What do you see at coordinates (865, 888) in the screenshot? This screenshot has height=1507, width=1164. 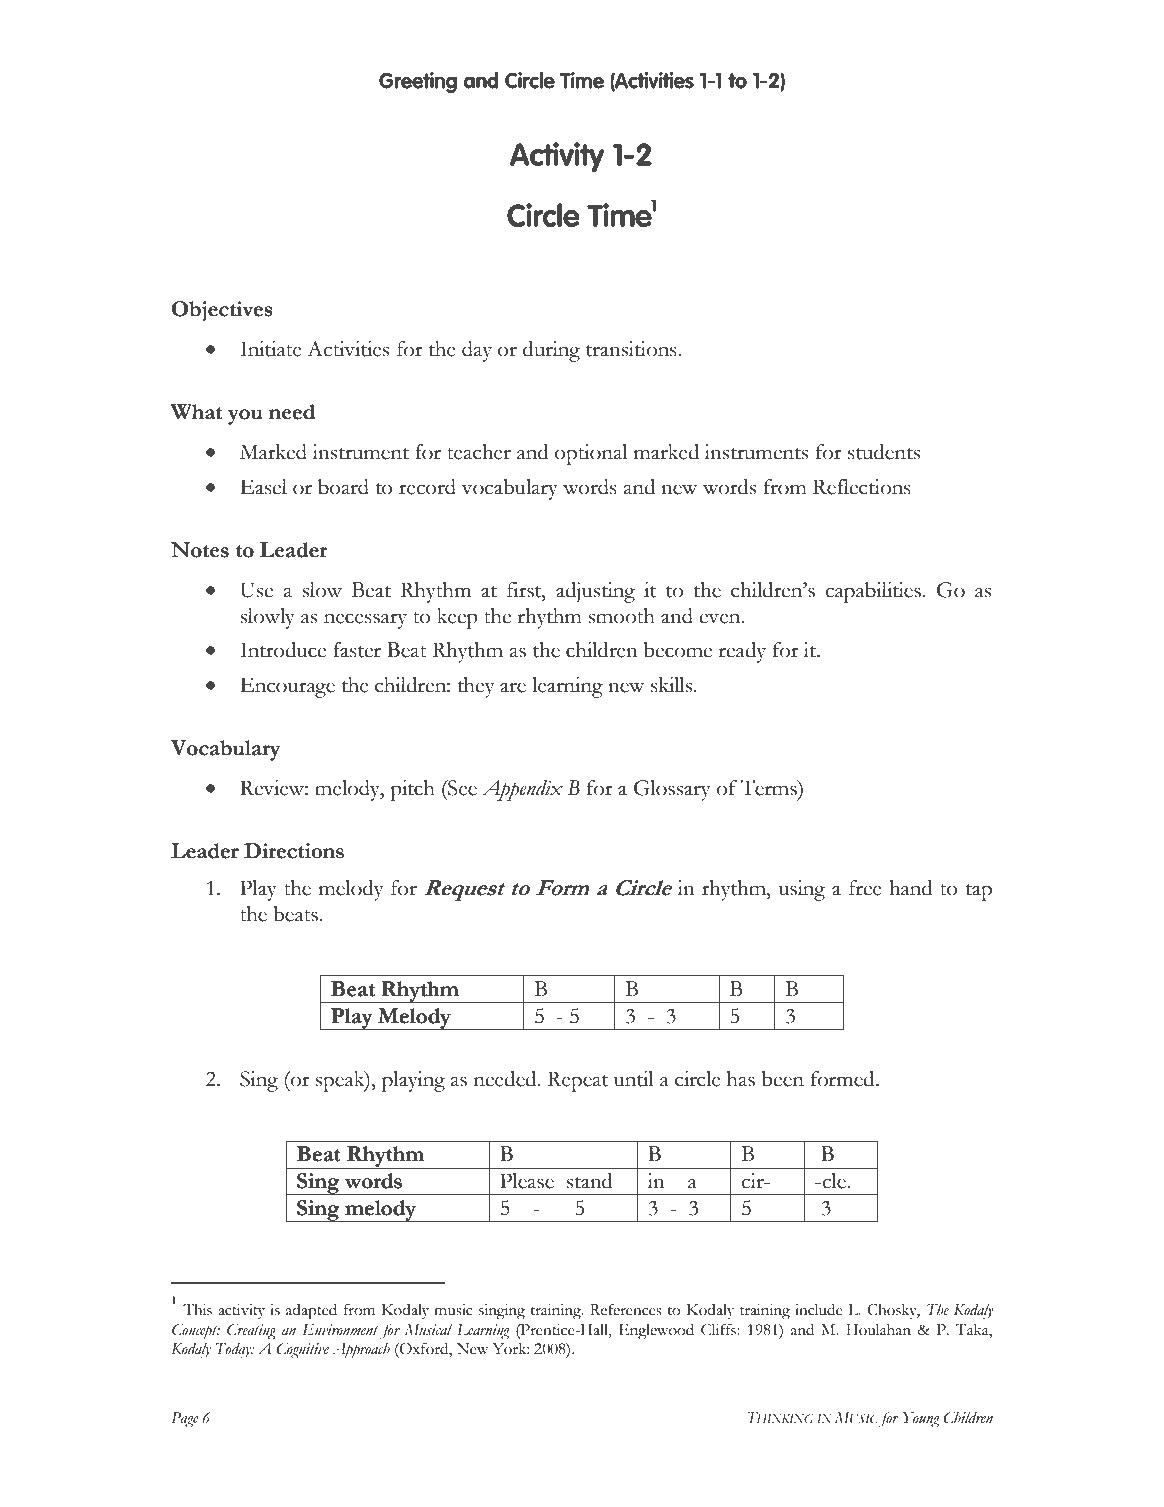 I see `free` at bounding box center [865, 888].
